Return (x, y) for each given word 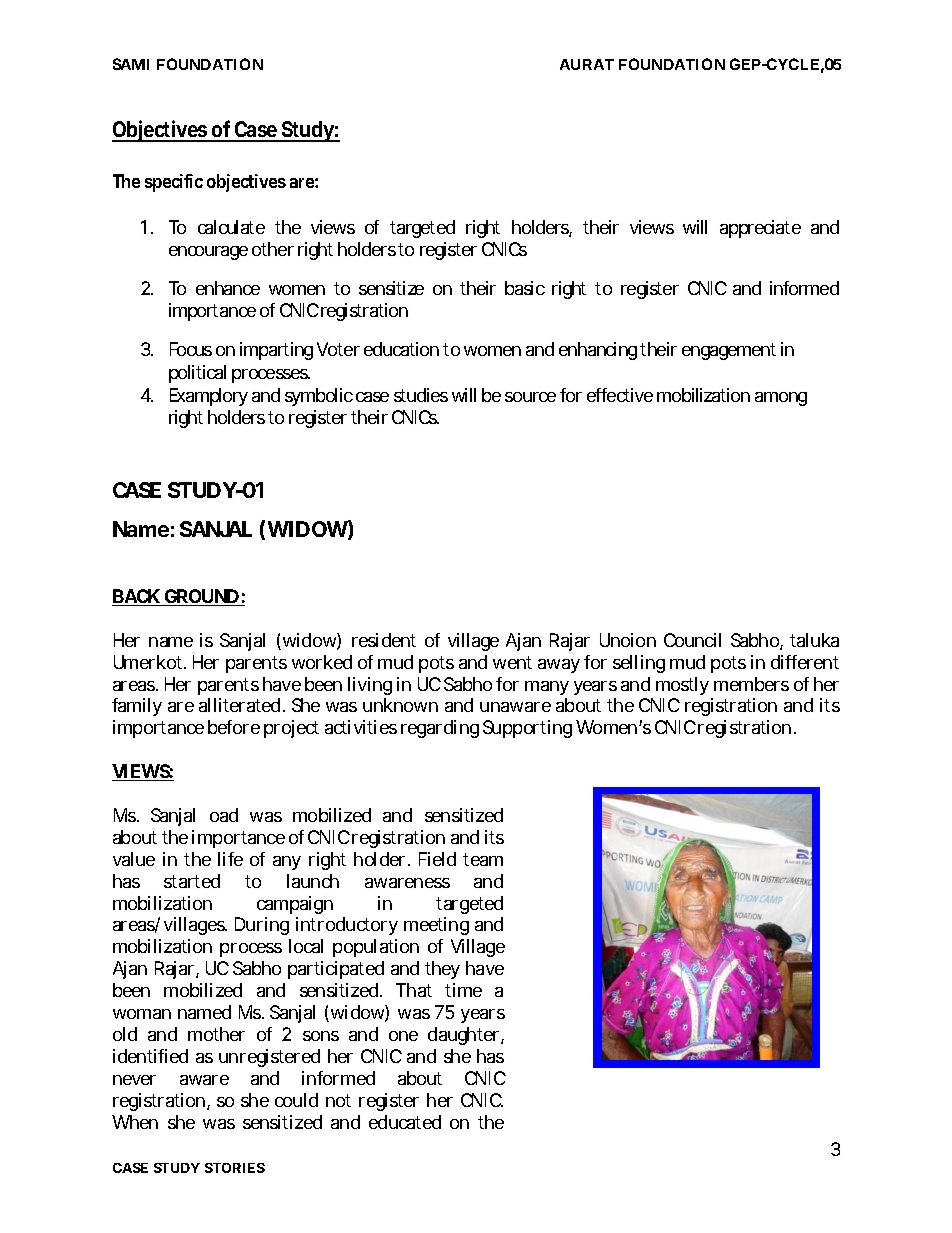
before (234, 727)
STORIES (235, 1168)
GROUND (202, 597)
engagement (729, 351)
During (262, 926)
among (781, 399)
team (483, 859)
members (751, 684)
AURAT (587, 64)
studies (421, 395)
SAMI (131, 64)
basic (525, 288)
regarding (440, 729)
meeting (436, 926)
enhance (228, 288)
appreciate (760, 229)
